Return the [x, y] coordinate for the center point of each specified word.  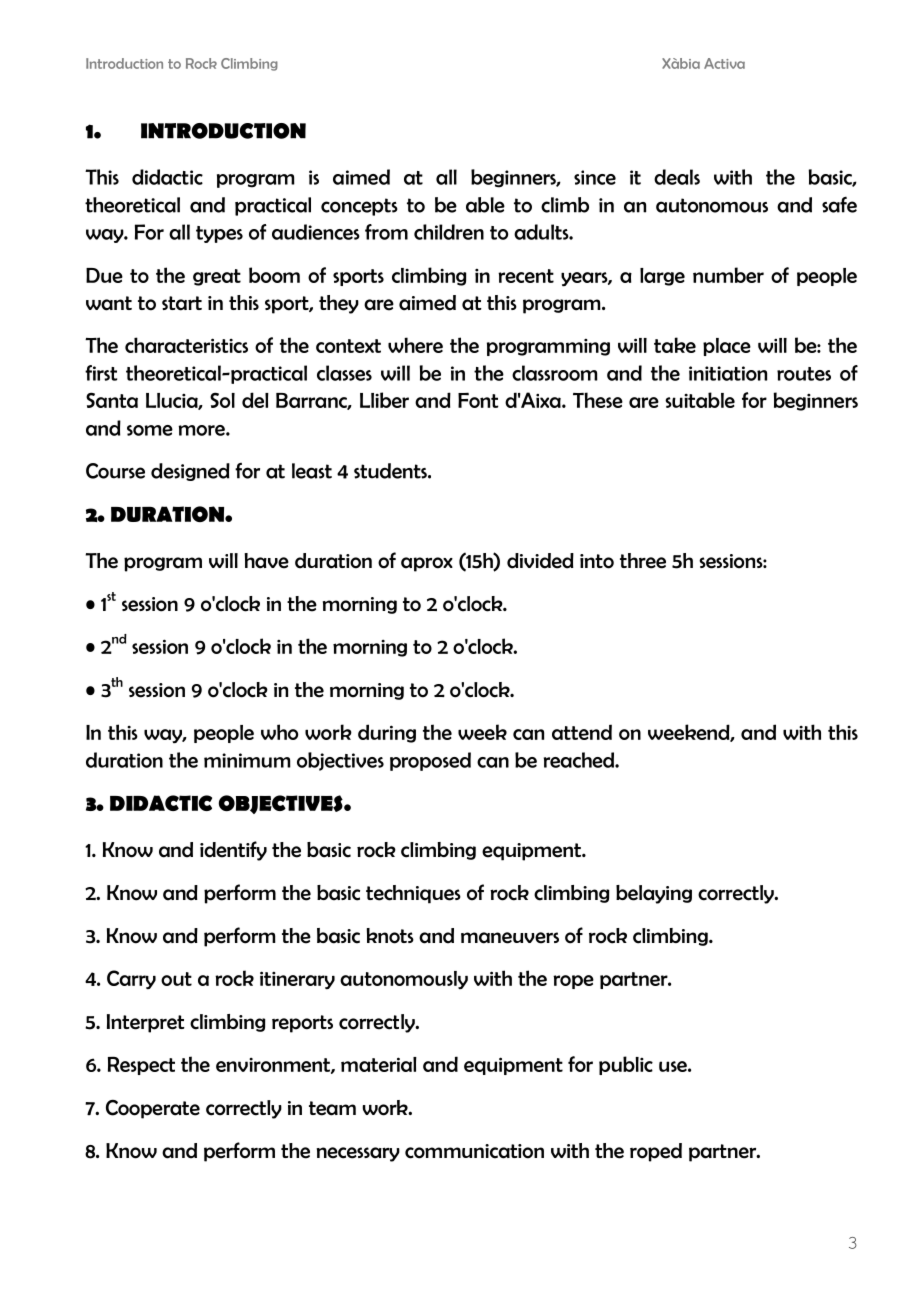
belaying [654, 894]
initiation [728, 373]
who [279, 732]
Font [478, 400]
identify [233, 851]
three [643, 561]
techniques [413, 894]
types [219, 234]
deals [677, 177]
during [387, 733]
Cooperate [153, 1109]
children [449, 232]
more [203, 430]
